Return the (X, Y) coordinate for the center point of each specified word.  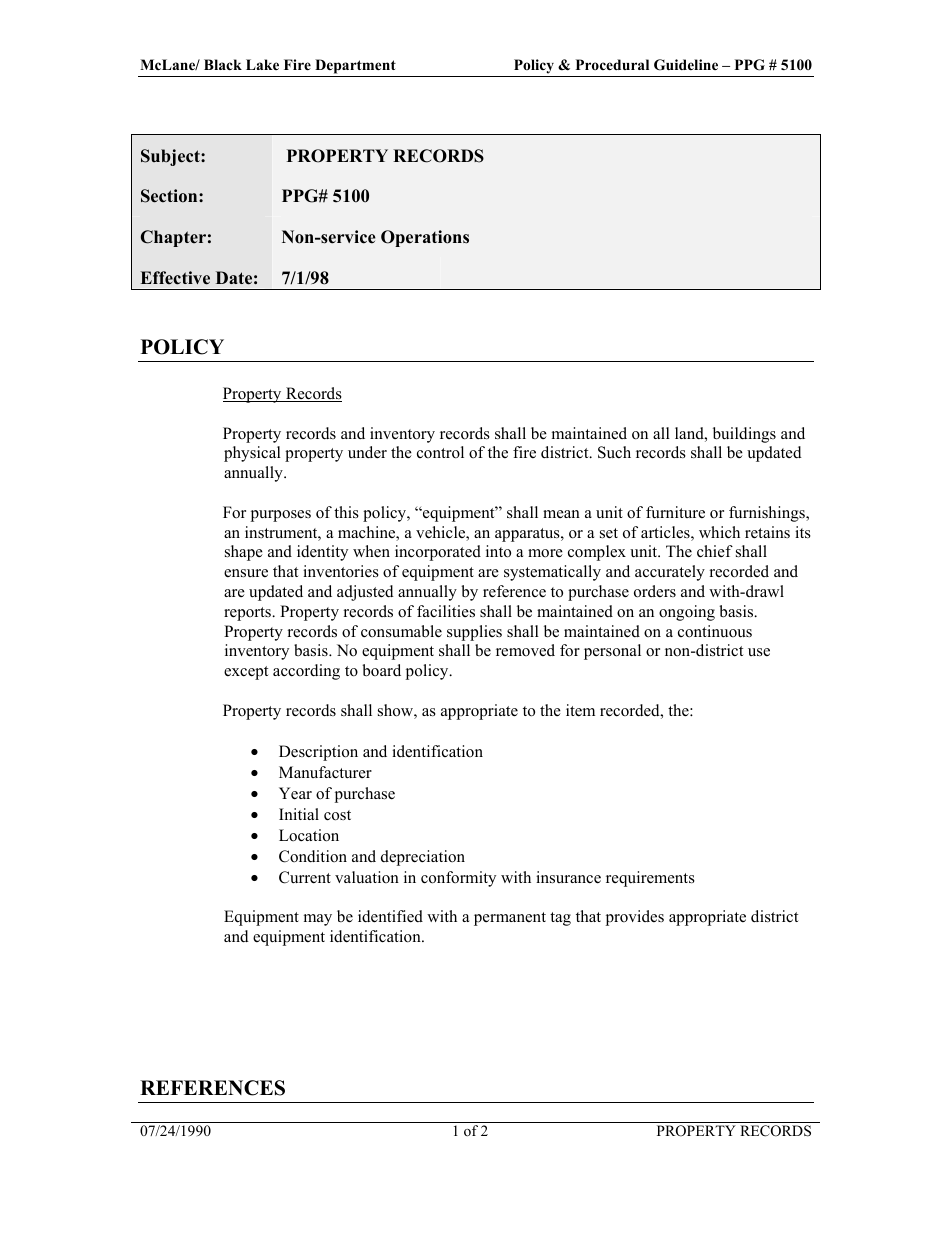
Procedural (612, 64)
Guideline (686, 65)
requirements (650, 879)
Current (305, 877)
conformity (458, 879)
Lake (262, 64)
